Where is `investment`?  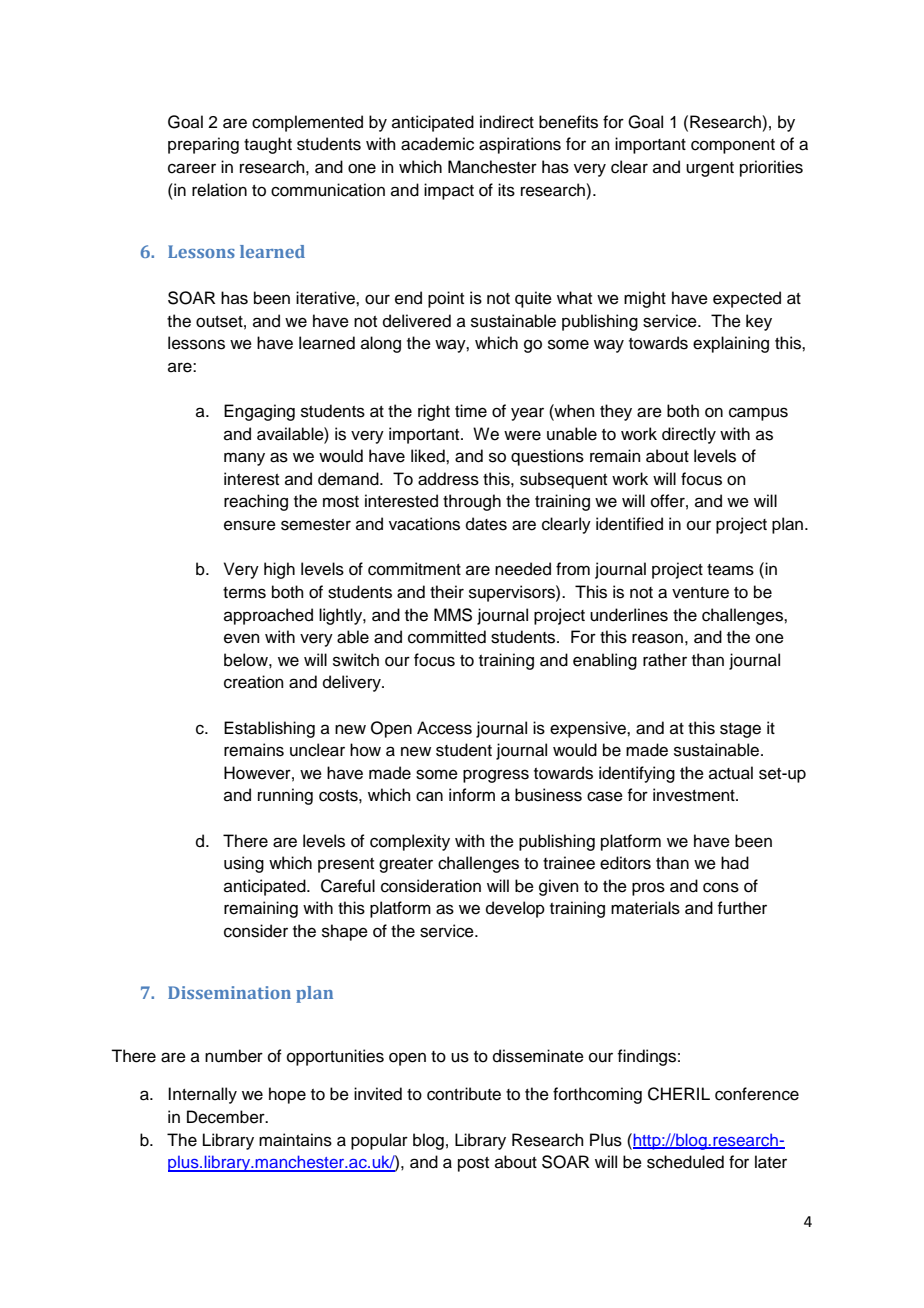 investment is located at coordinates (695, 795).
